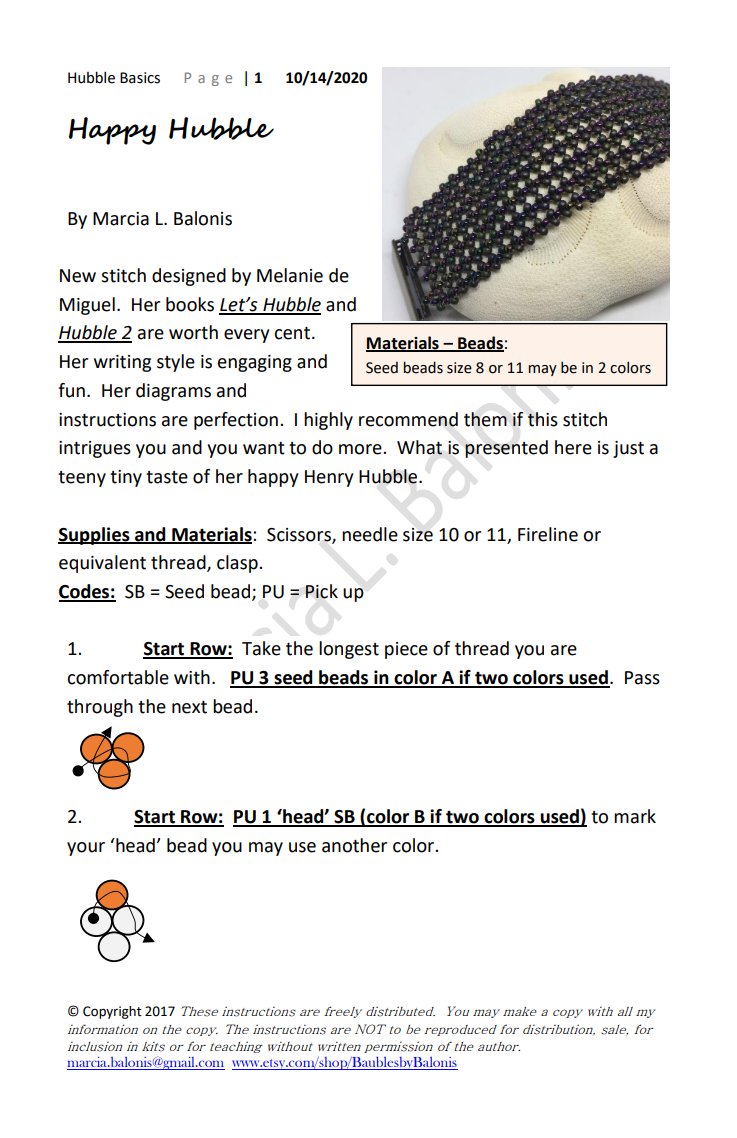 The image size is (737, 1138). What do you see at coordinates (642, 678) in the image?
I see `Pass` at bounding box center [642, 678].
